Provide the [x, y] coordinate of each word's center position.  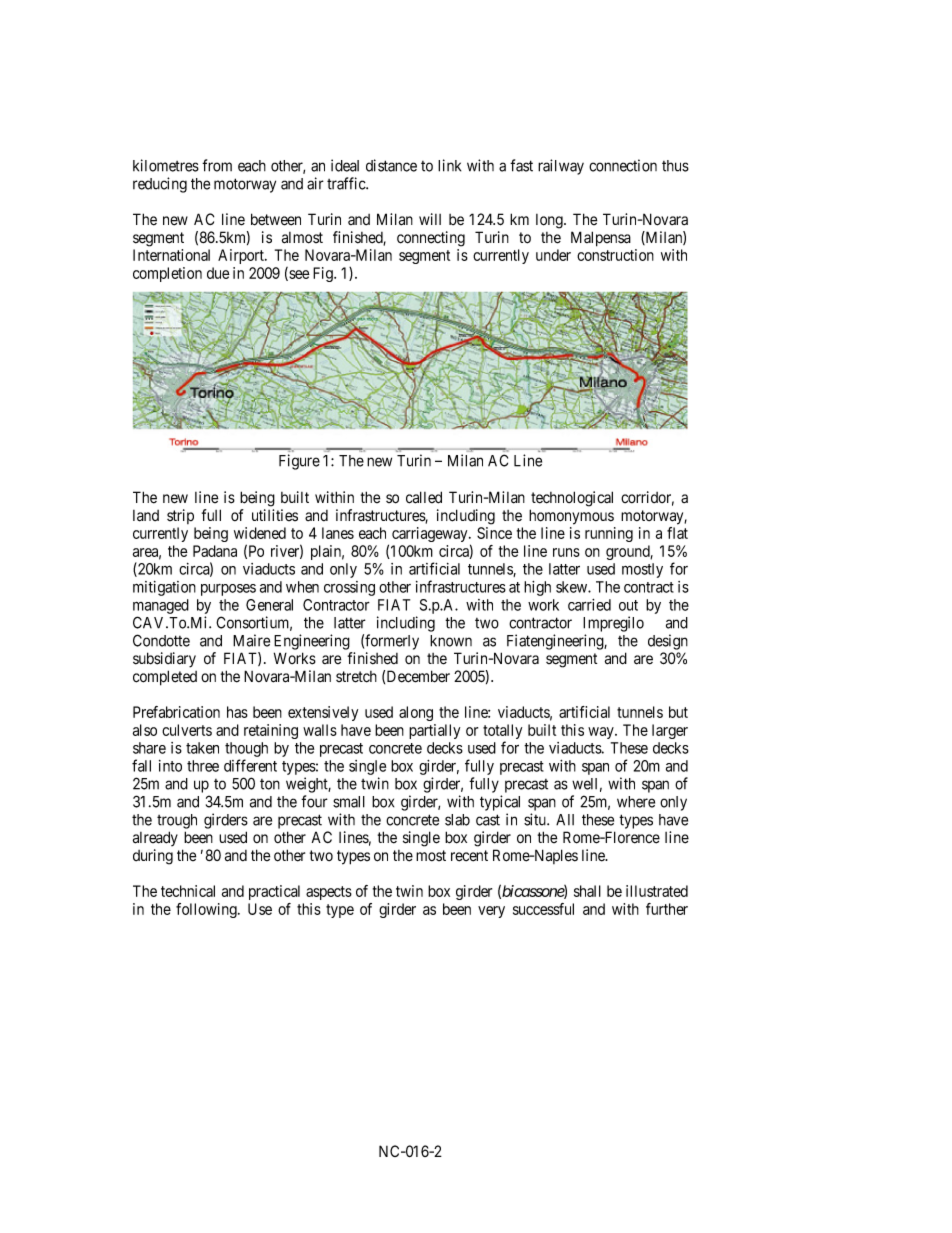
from [217, 165]
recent [469, 856]
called [424, 497]
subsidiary [164, 660]
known [451, 641]
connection [623, 165]
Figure [299, 462]
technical [188, 891]
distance [391, 165]
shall [587, 891]
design [668, 642]
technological [572, 499]
